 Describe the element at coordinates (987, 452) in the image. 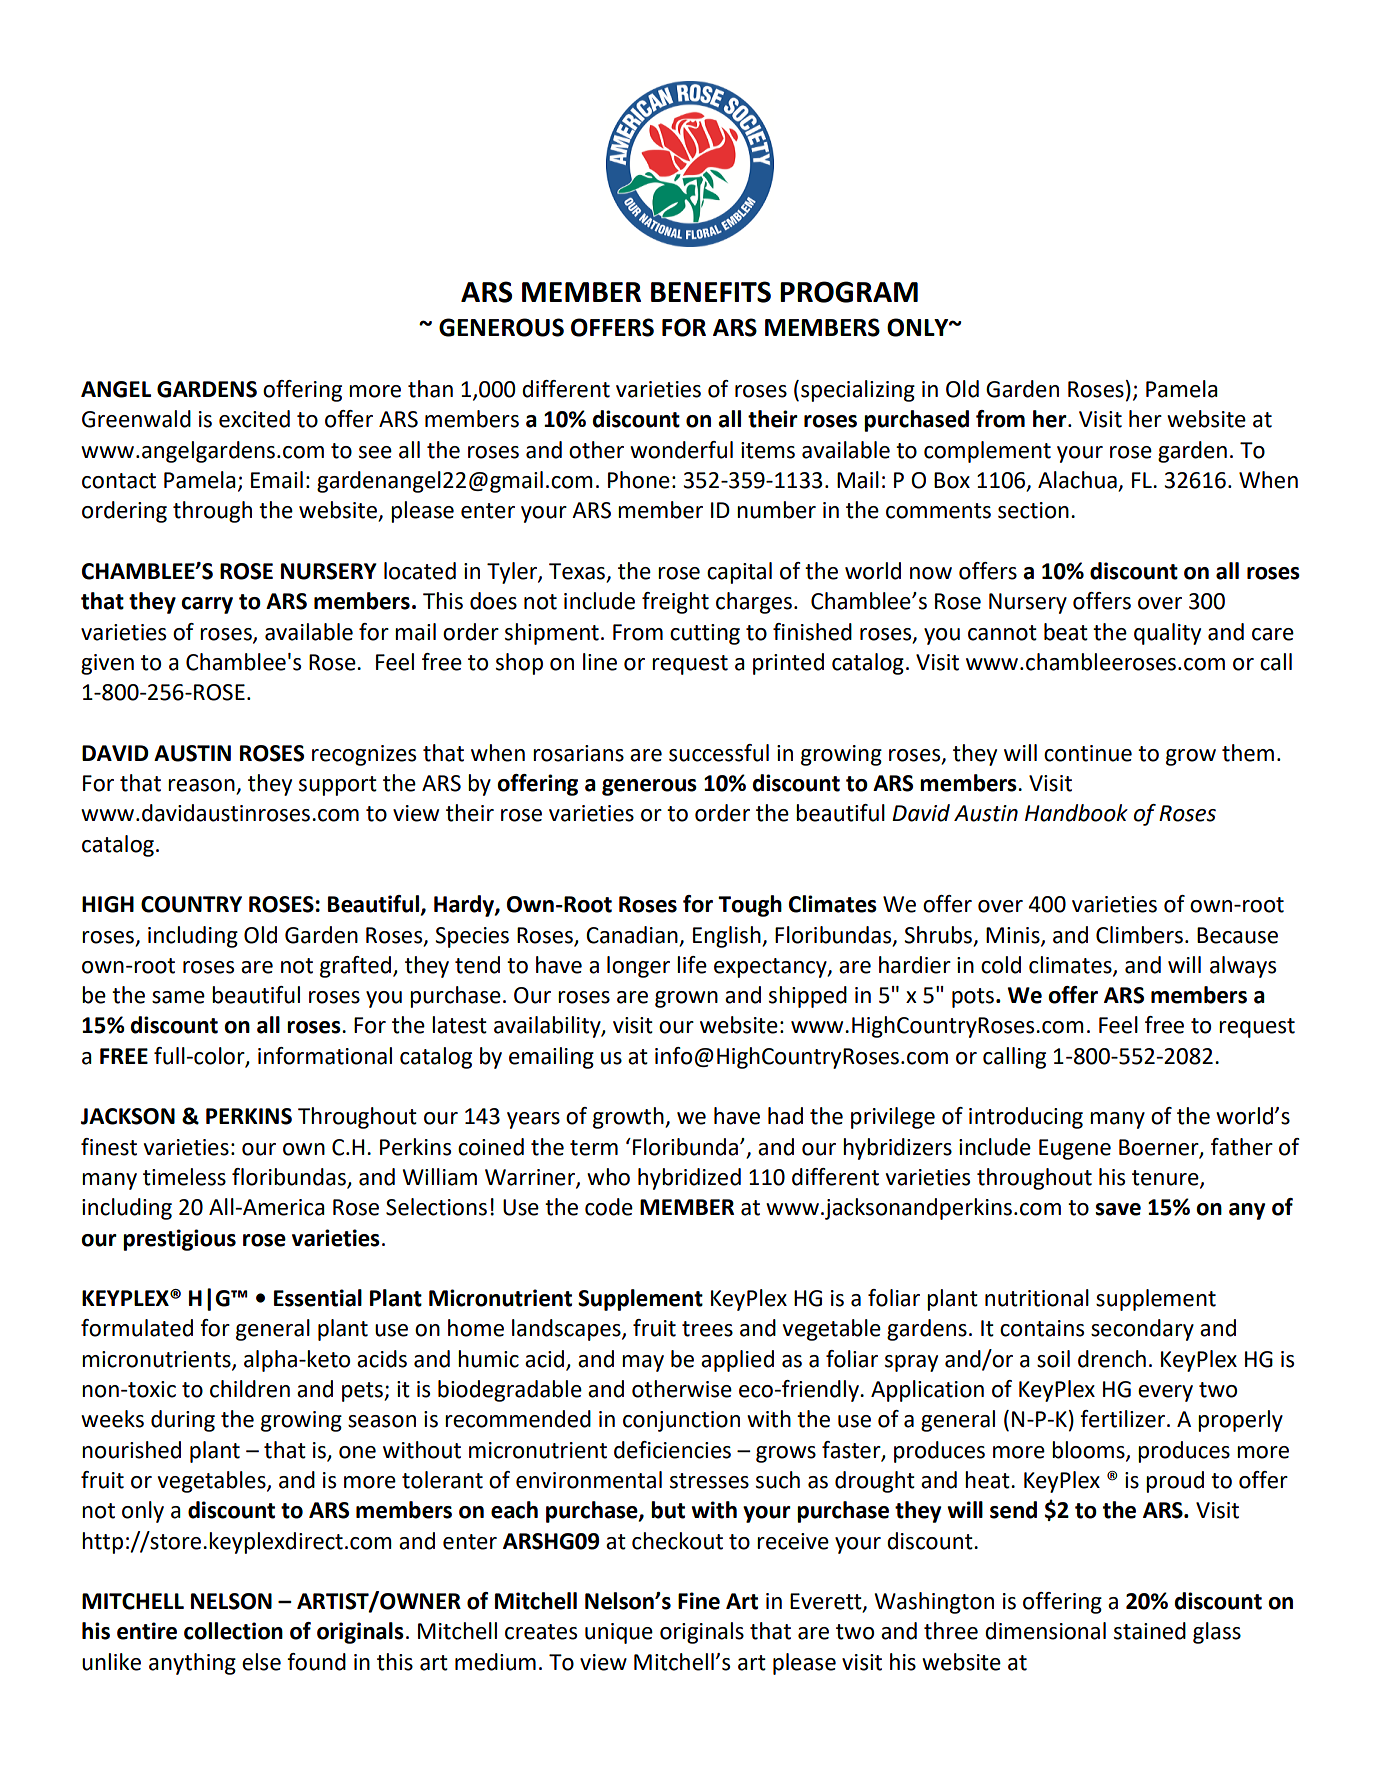

I see `complement` at that location.
